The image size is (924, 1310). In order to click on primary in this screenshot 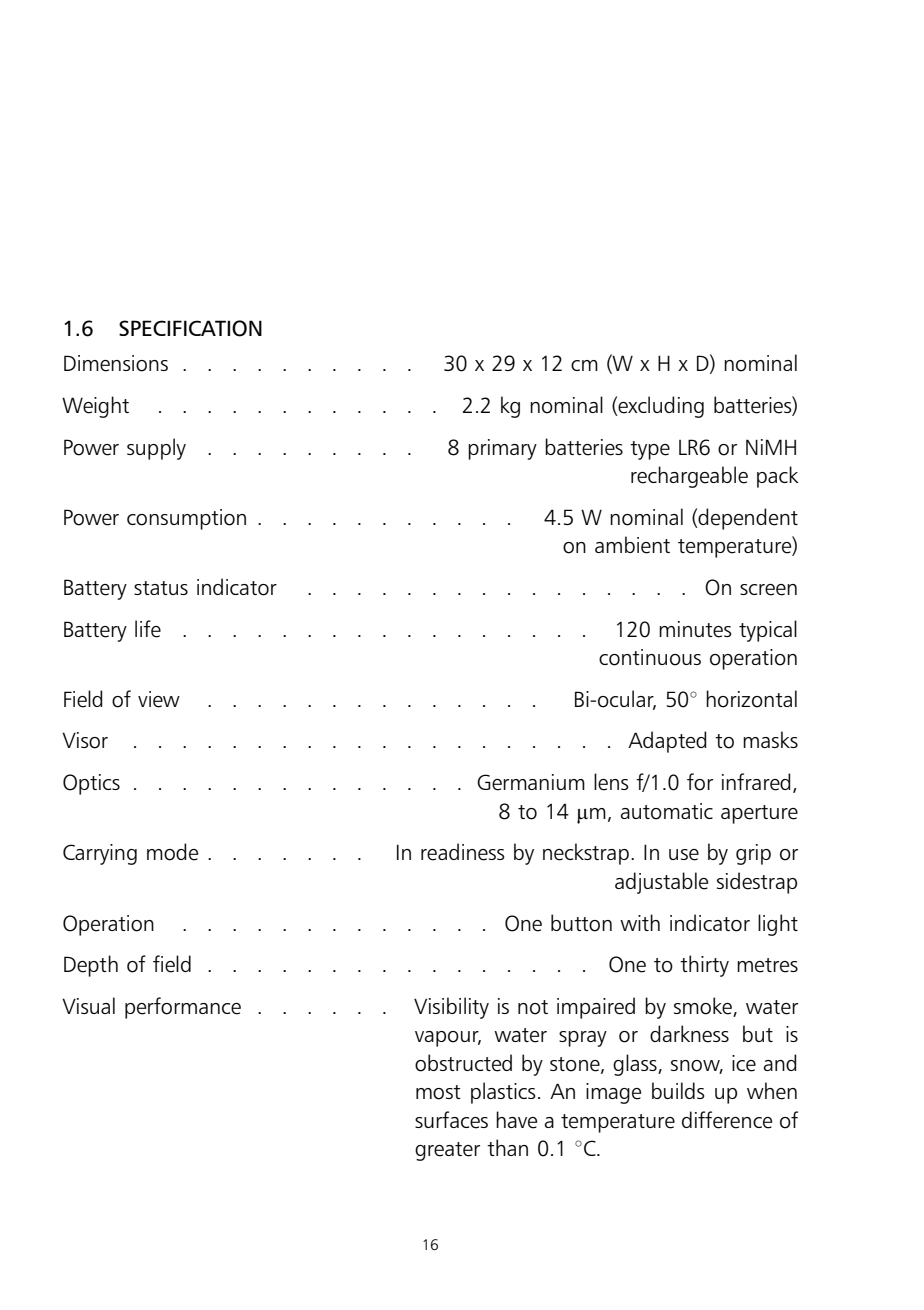, I will do `click(502, 449)`.
